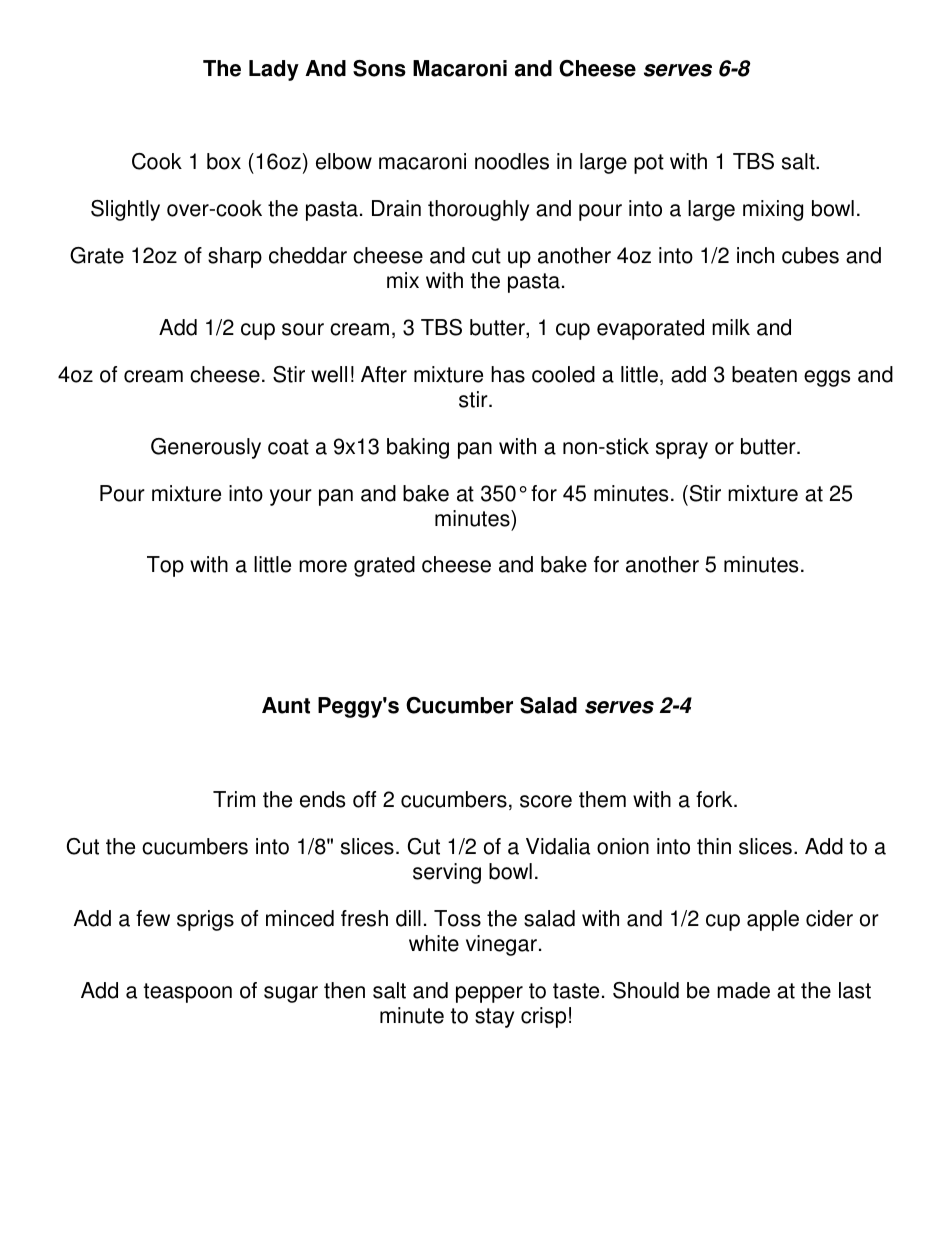 Image resolution: width=952 pixels, height=1233 pixels. Describe the element at coordinates (274, 70) in the screenshot. I see `Lady` at that location.
